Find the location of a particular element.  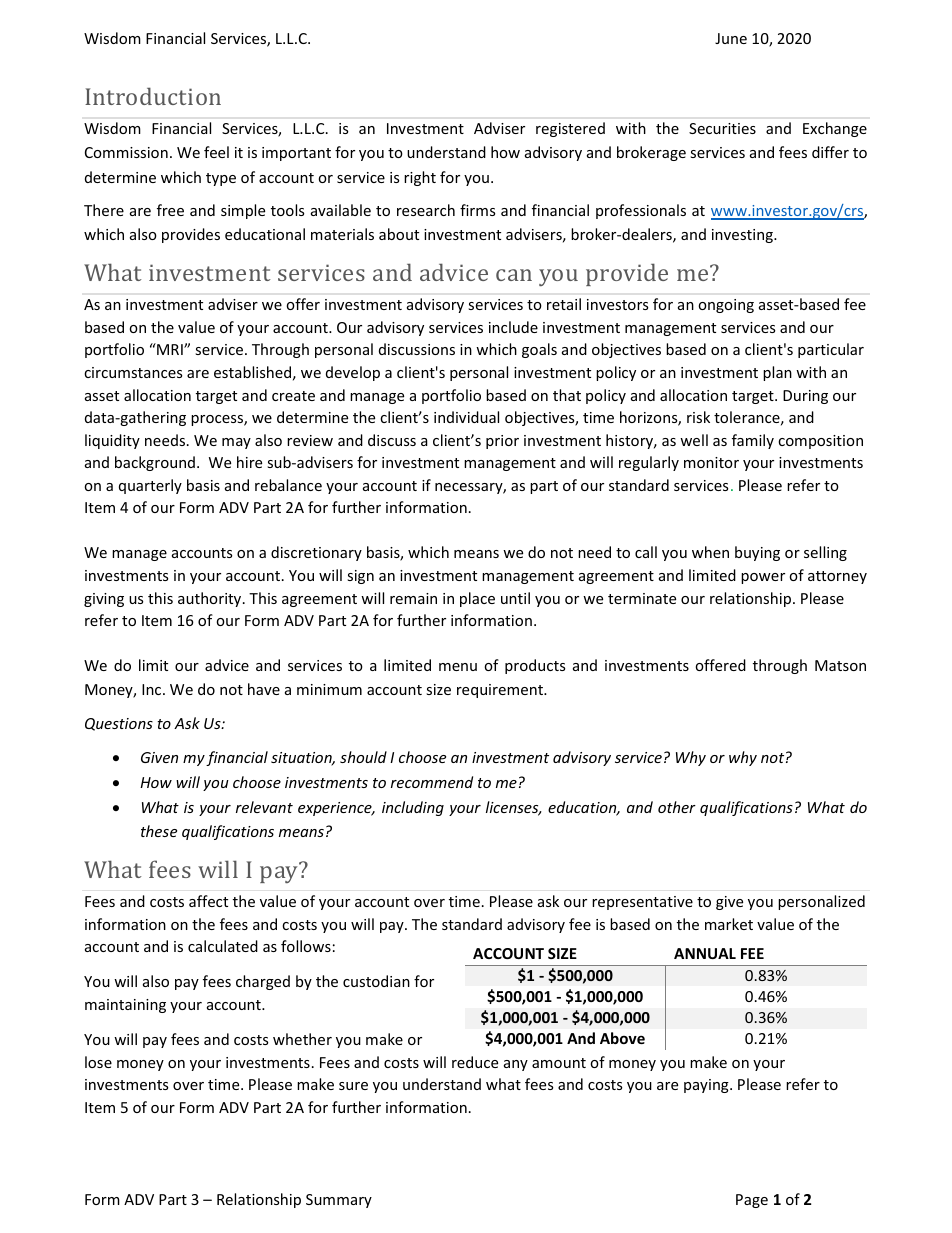

requirement is located at coordinates (501, 691).
